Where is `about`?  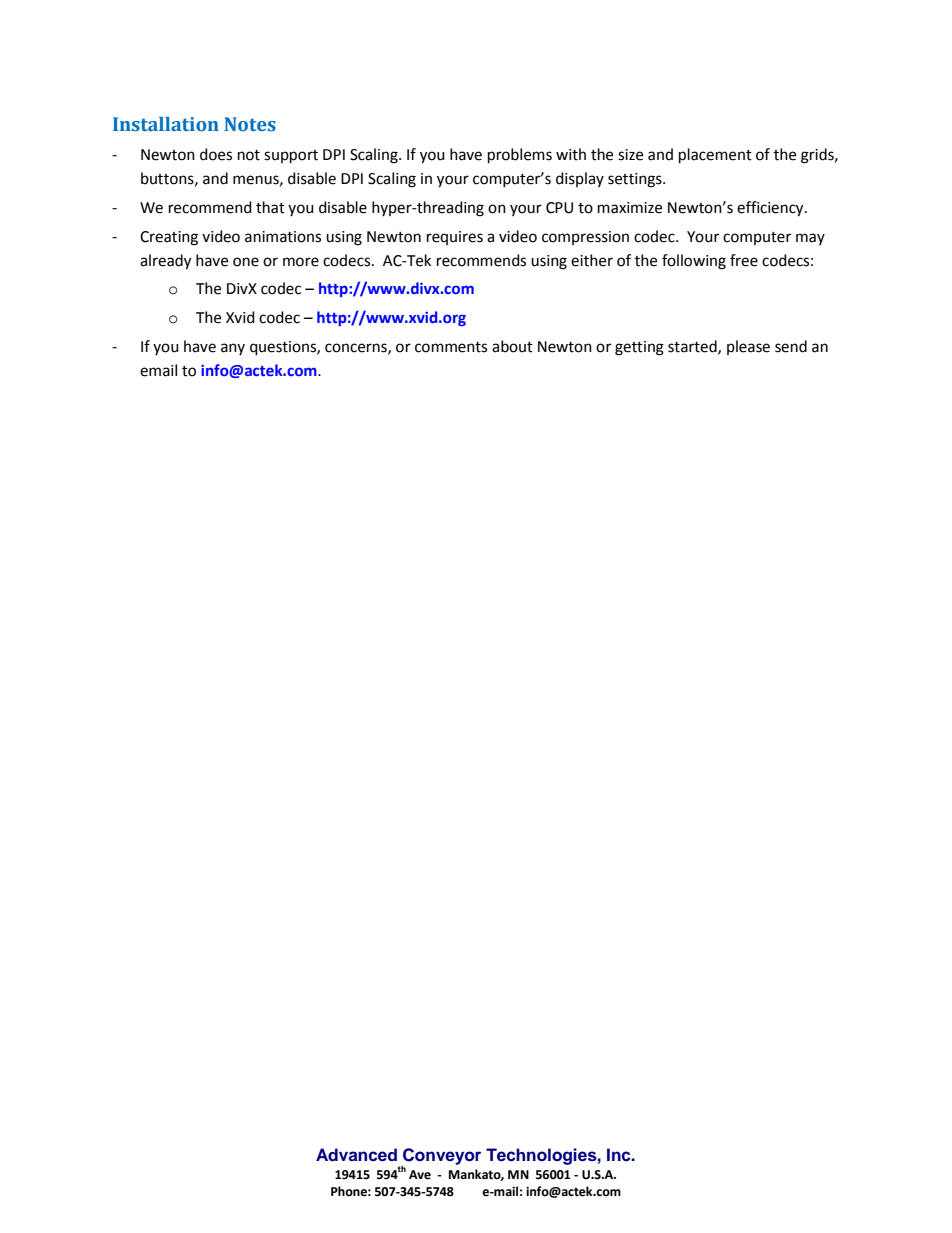 about is located at coordinates (512, 346).
